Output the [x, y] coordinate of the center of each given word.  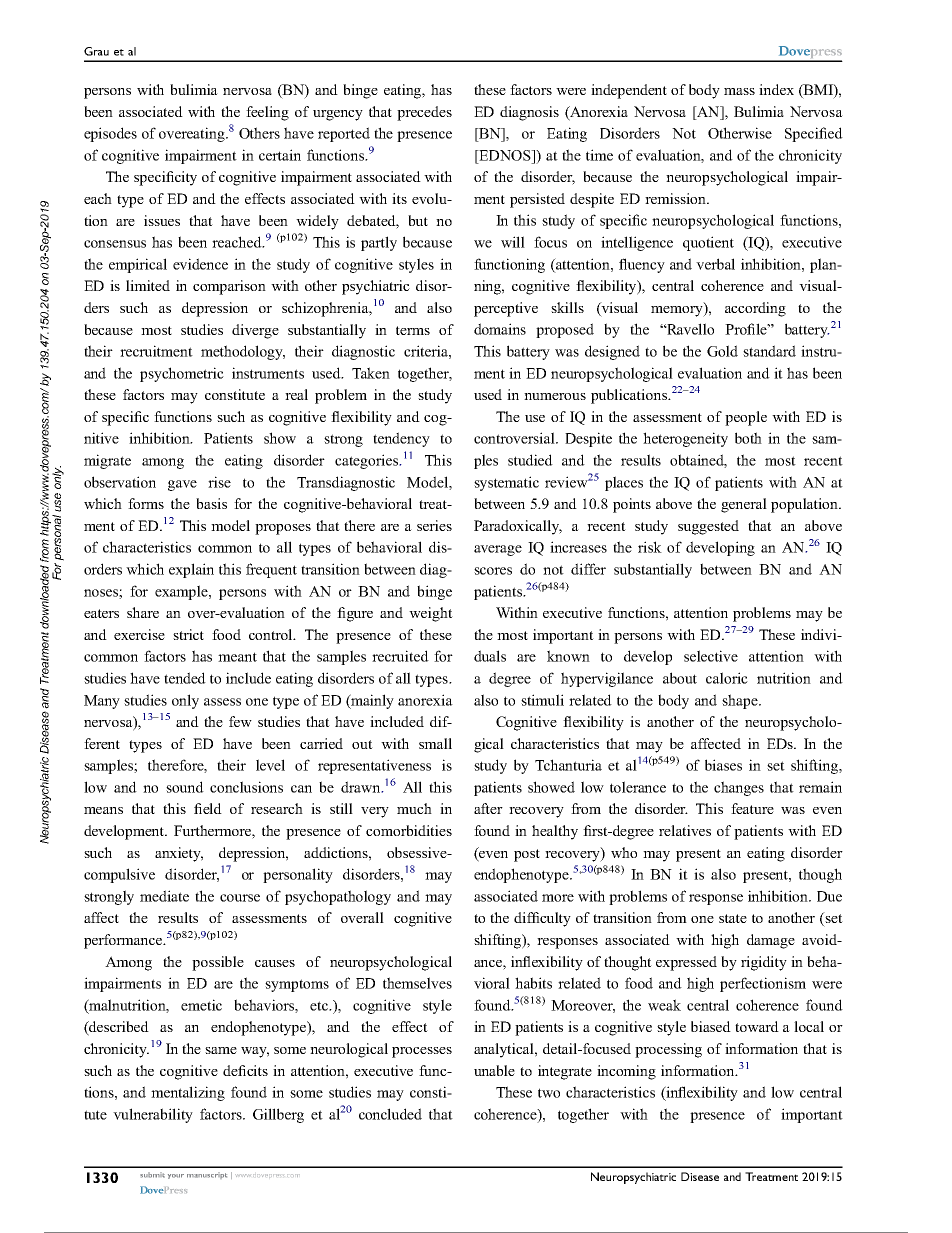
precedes [424, 113]
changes [739, 788]
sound [185, 787]
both [748, 438]
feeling [267, 113]
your [176, 1176]
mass [739, 91]
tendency [401, 439]
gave [182, 485]
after [488, 808]
